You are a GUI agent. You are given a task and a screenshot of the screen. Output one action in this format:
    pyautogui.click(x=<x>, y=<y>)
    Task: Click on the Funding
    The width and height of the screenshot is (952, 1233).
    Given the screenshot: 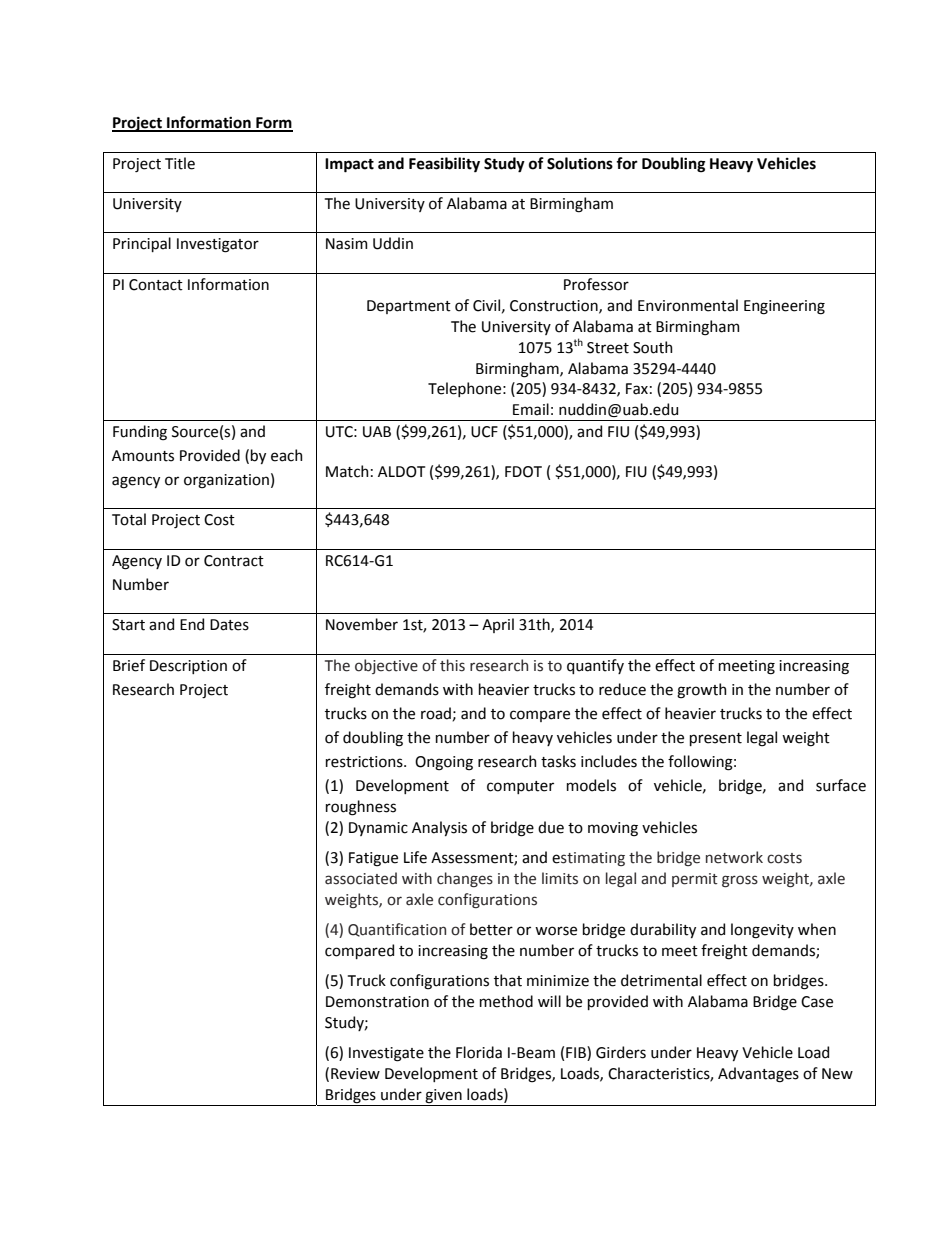 What is the action you would take?
    pyautogui.click(x=140, y=433)
